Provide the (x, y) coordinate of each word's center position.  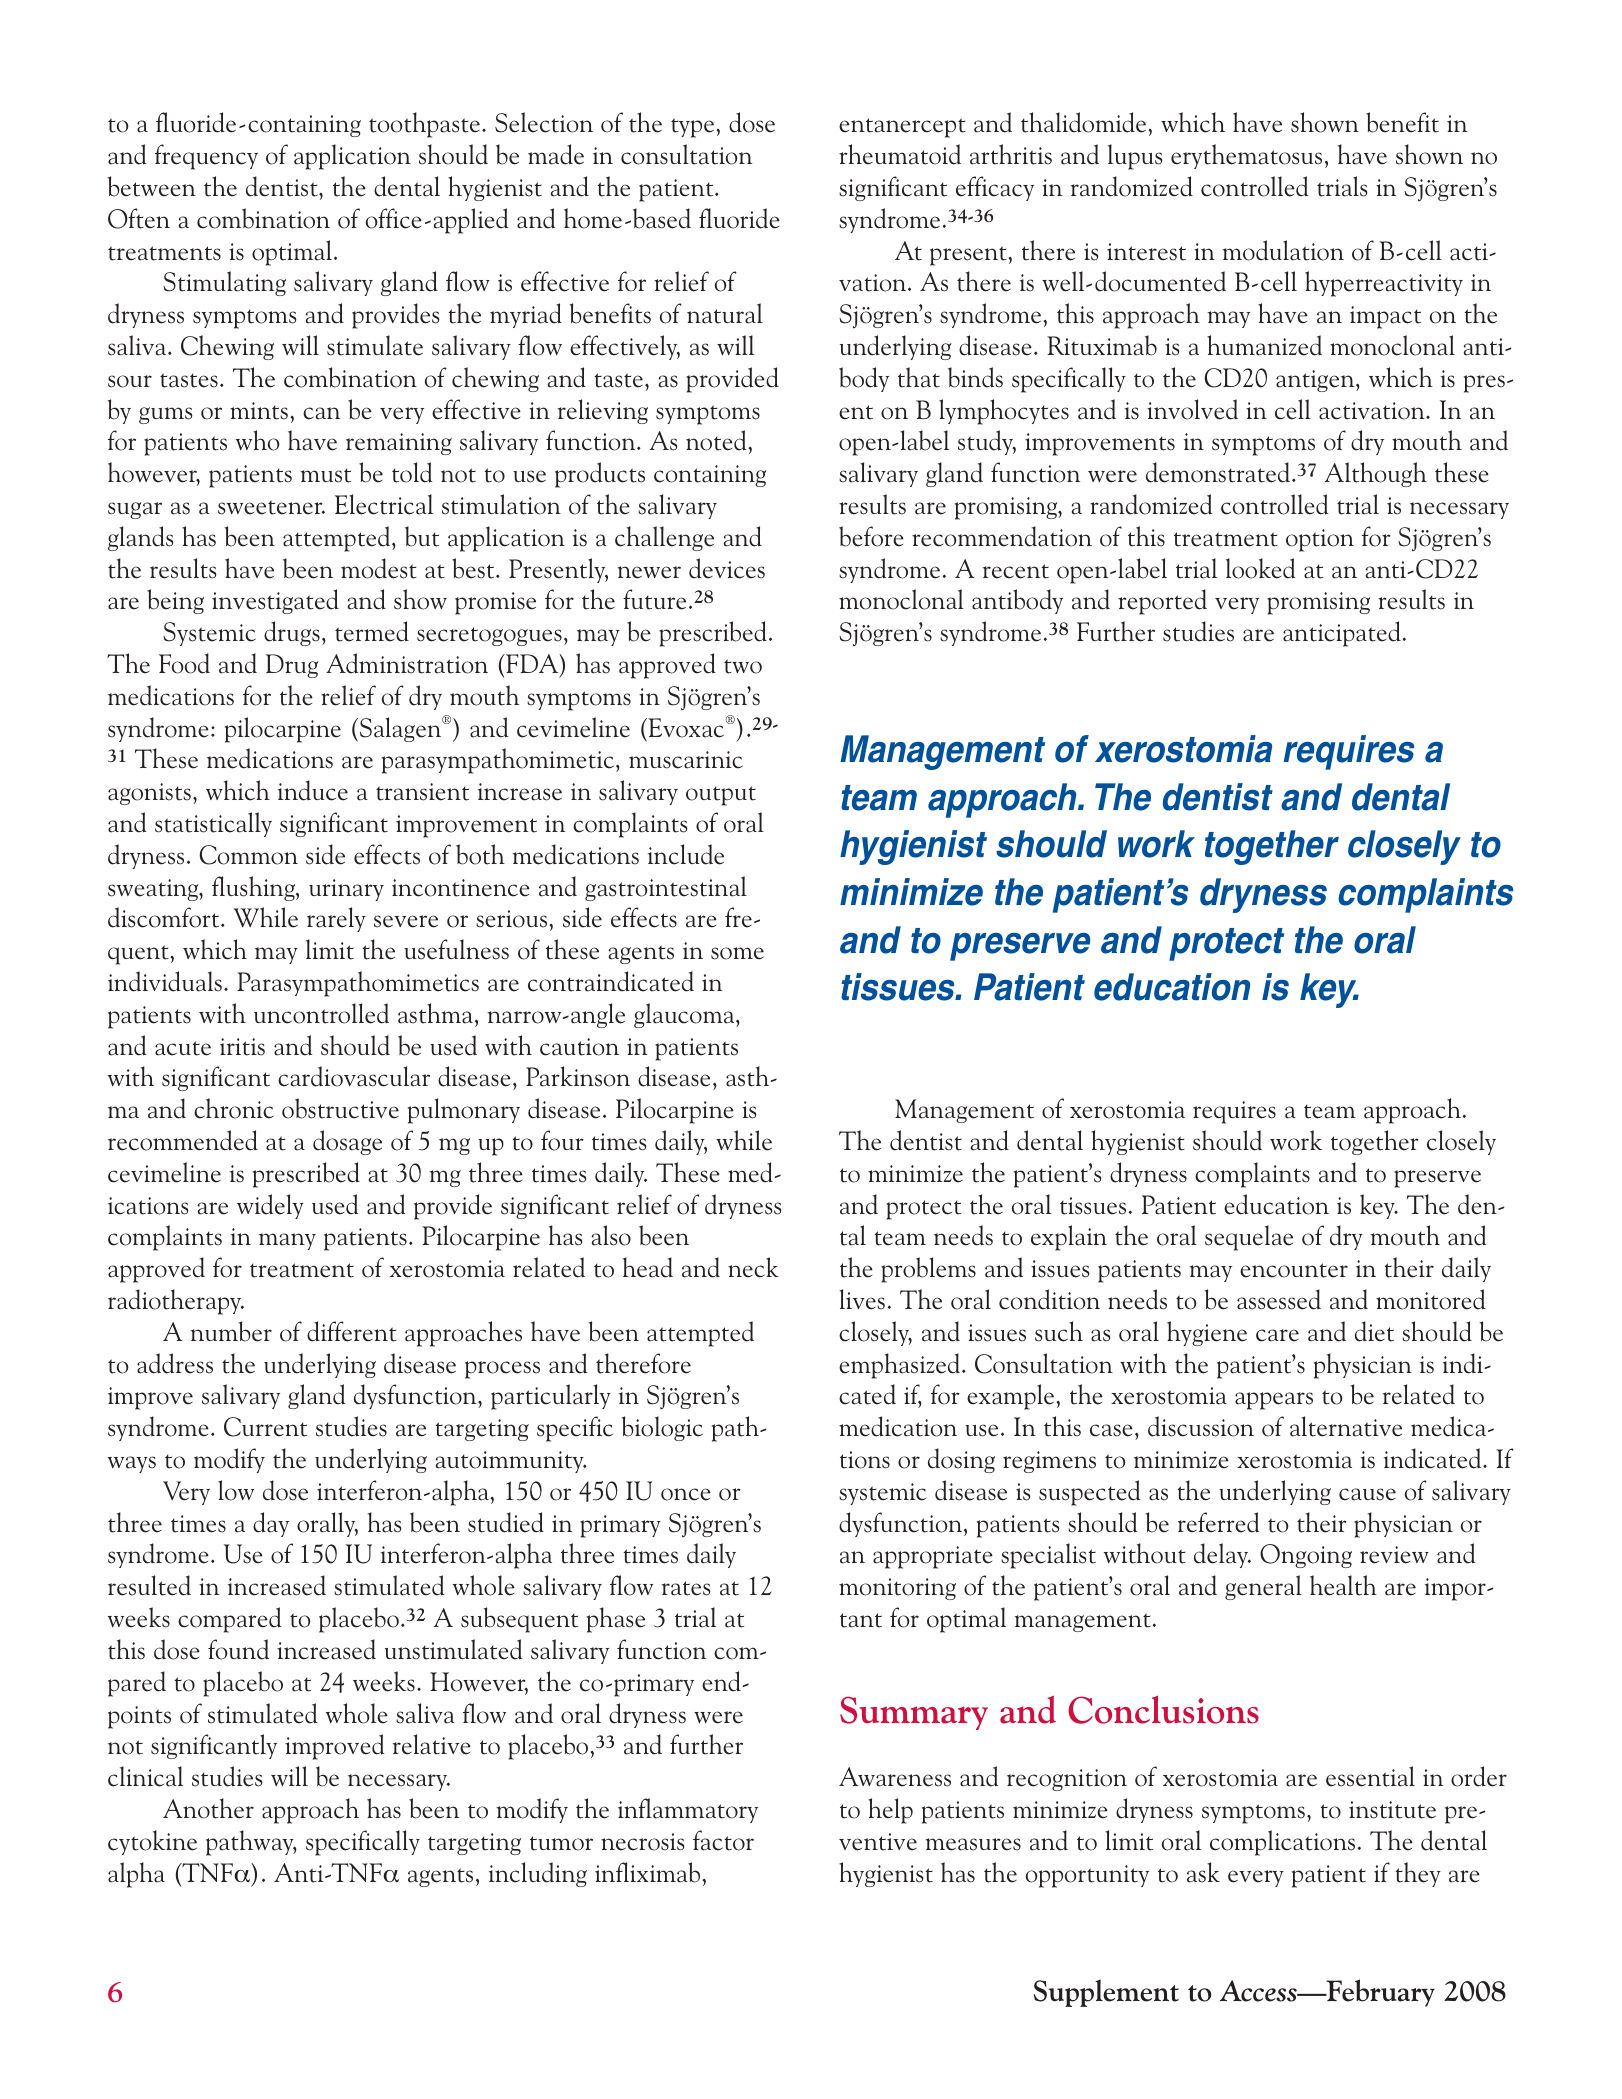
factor (723, 1840)
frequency (206, 157)
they (1418, 1874)
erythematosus (1246, 156)
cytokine (152, 1842)
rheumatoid (900, 154)
